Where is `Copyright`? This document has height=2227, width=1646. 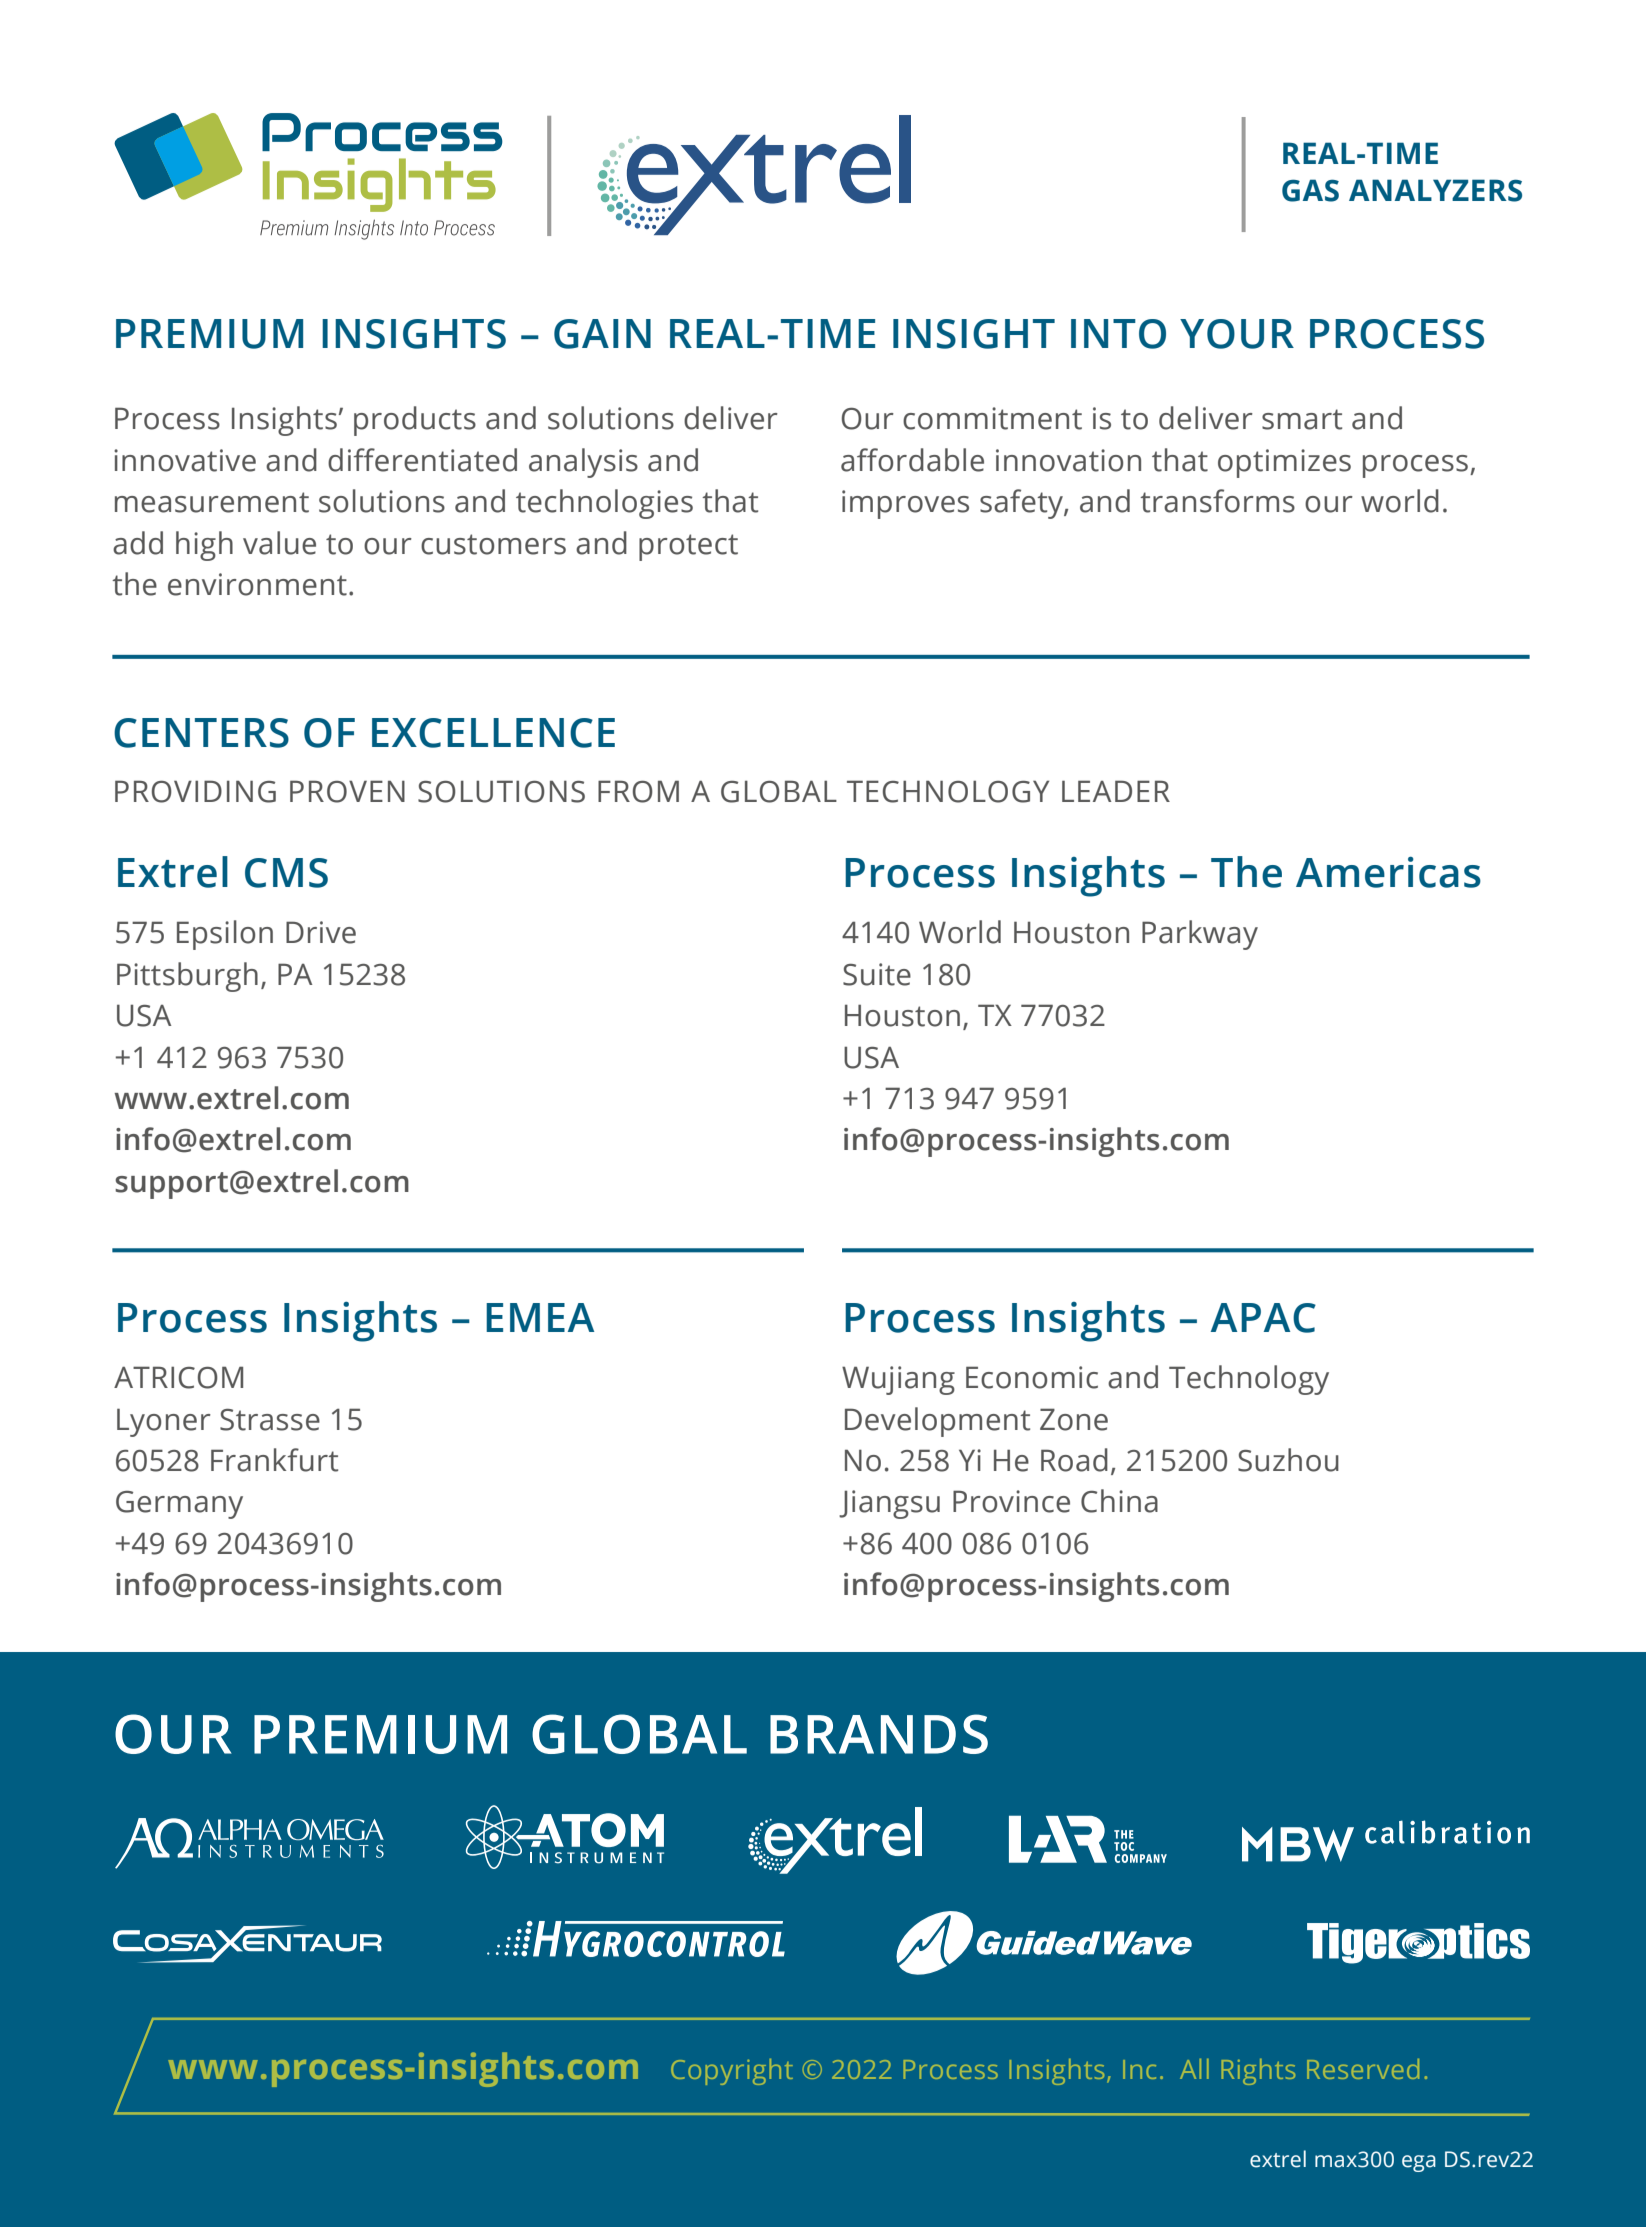
Copyright is located at coordinates (732, 2072).
